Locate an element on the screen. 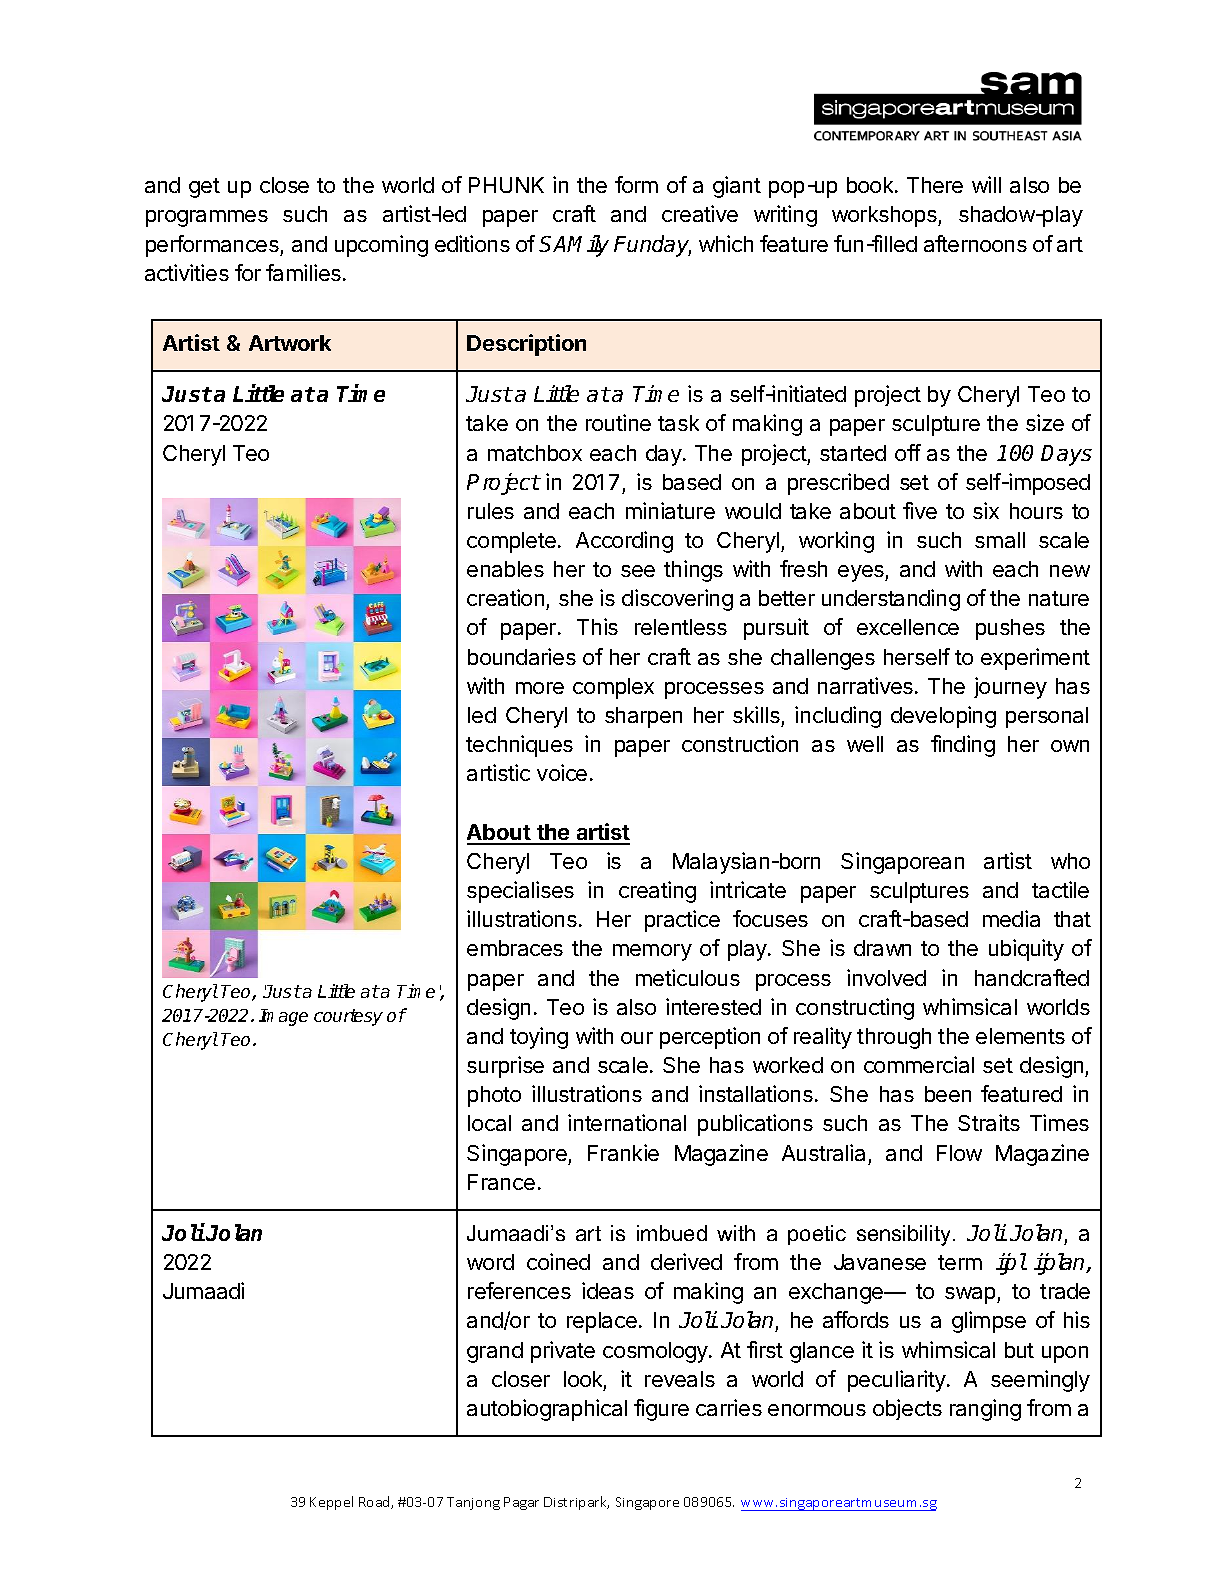 The height and width of the screenshot is (1587, 1226). creating is located at coordinates (657, 892).
